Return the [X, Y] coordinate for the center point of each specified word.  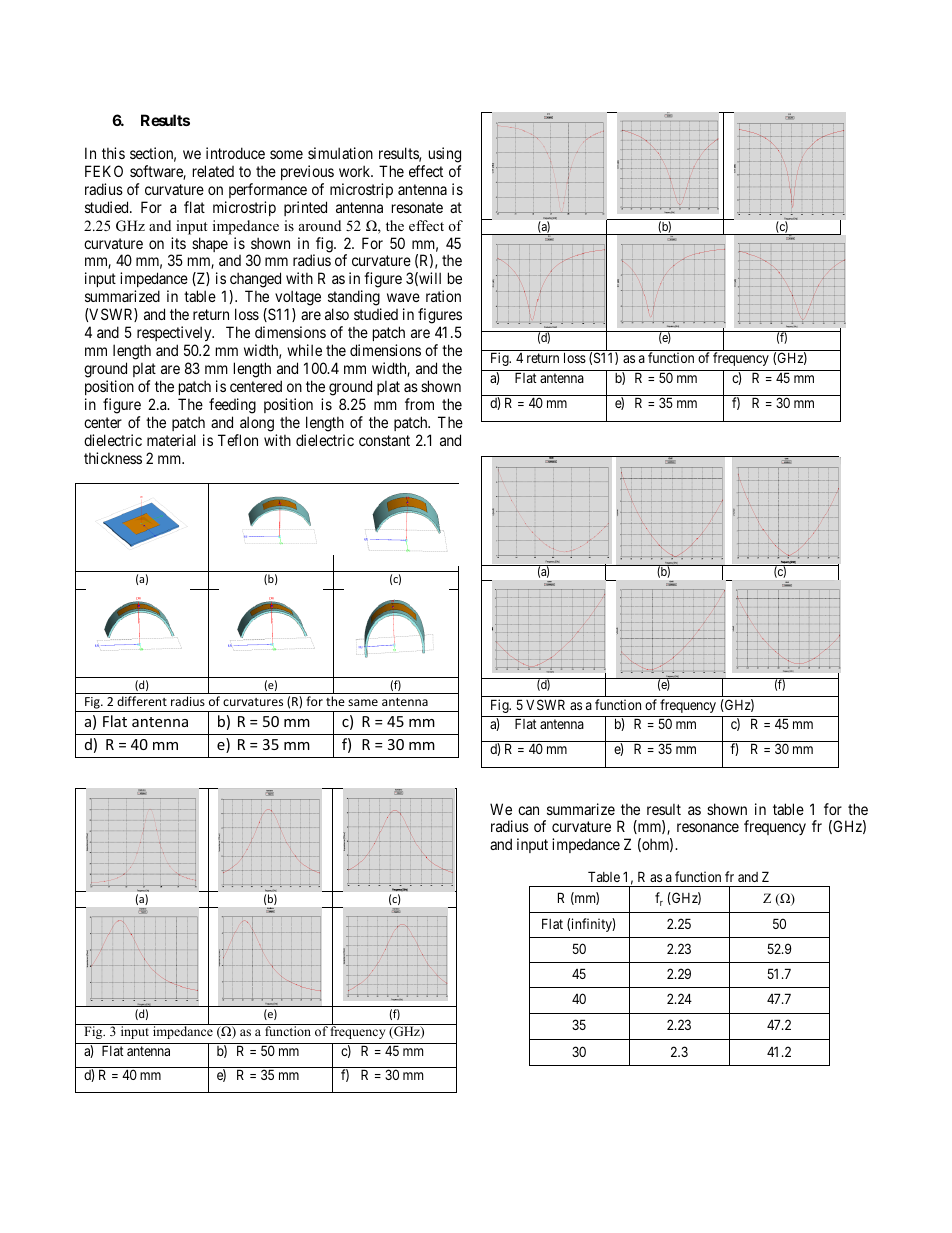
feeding [232, 406]
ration [443, 296]
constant [384, 440]
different [142, 701]
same [363, 702]
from [419, 404]
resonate [417, 207]
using [445, 155]
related [213, 171]
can [528, 810]
